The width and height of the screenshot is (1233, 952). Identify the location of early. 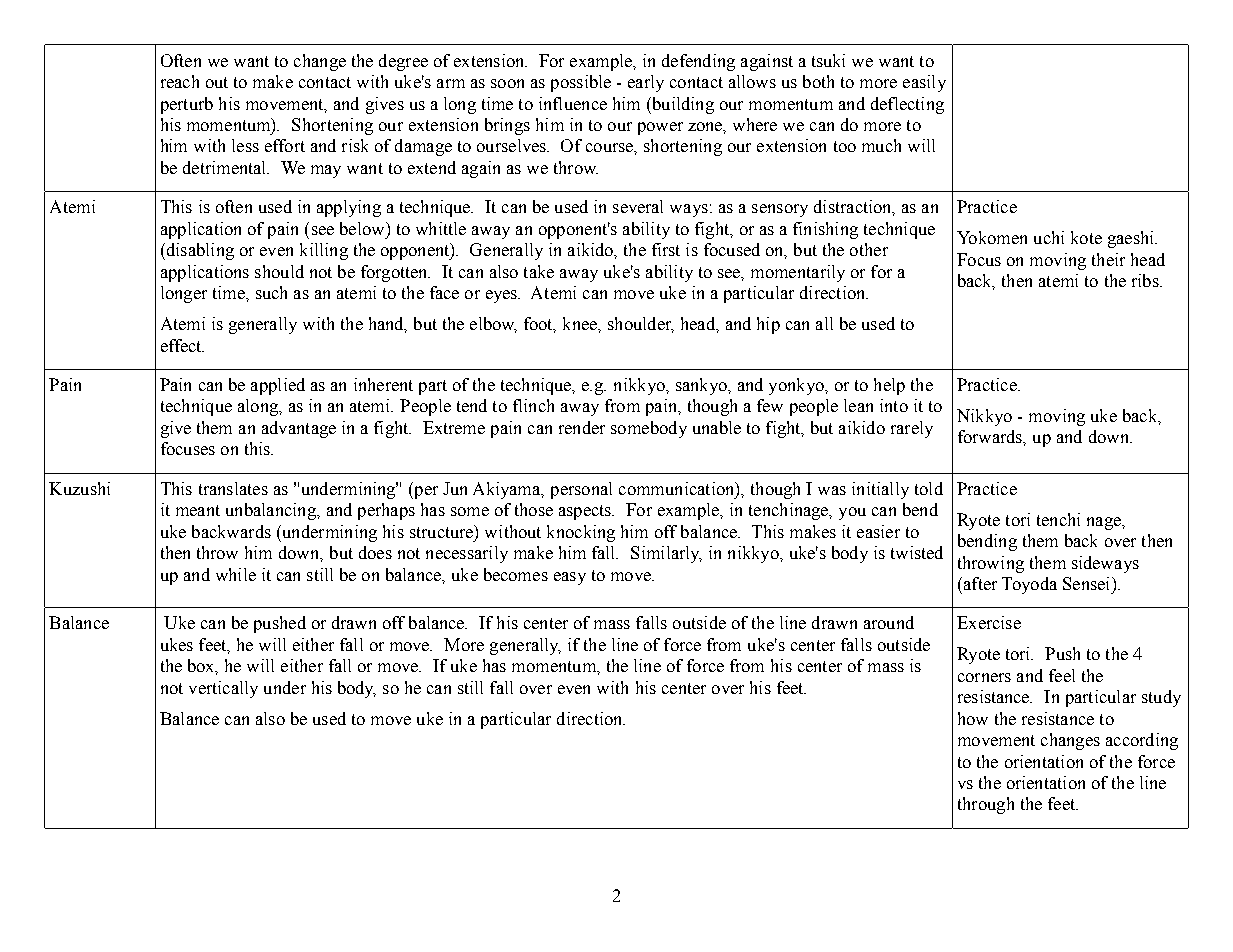
(646, 83).
